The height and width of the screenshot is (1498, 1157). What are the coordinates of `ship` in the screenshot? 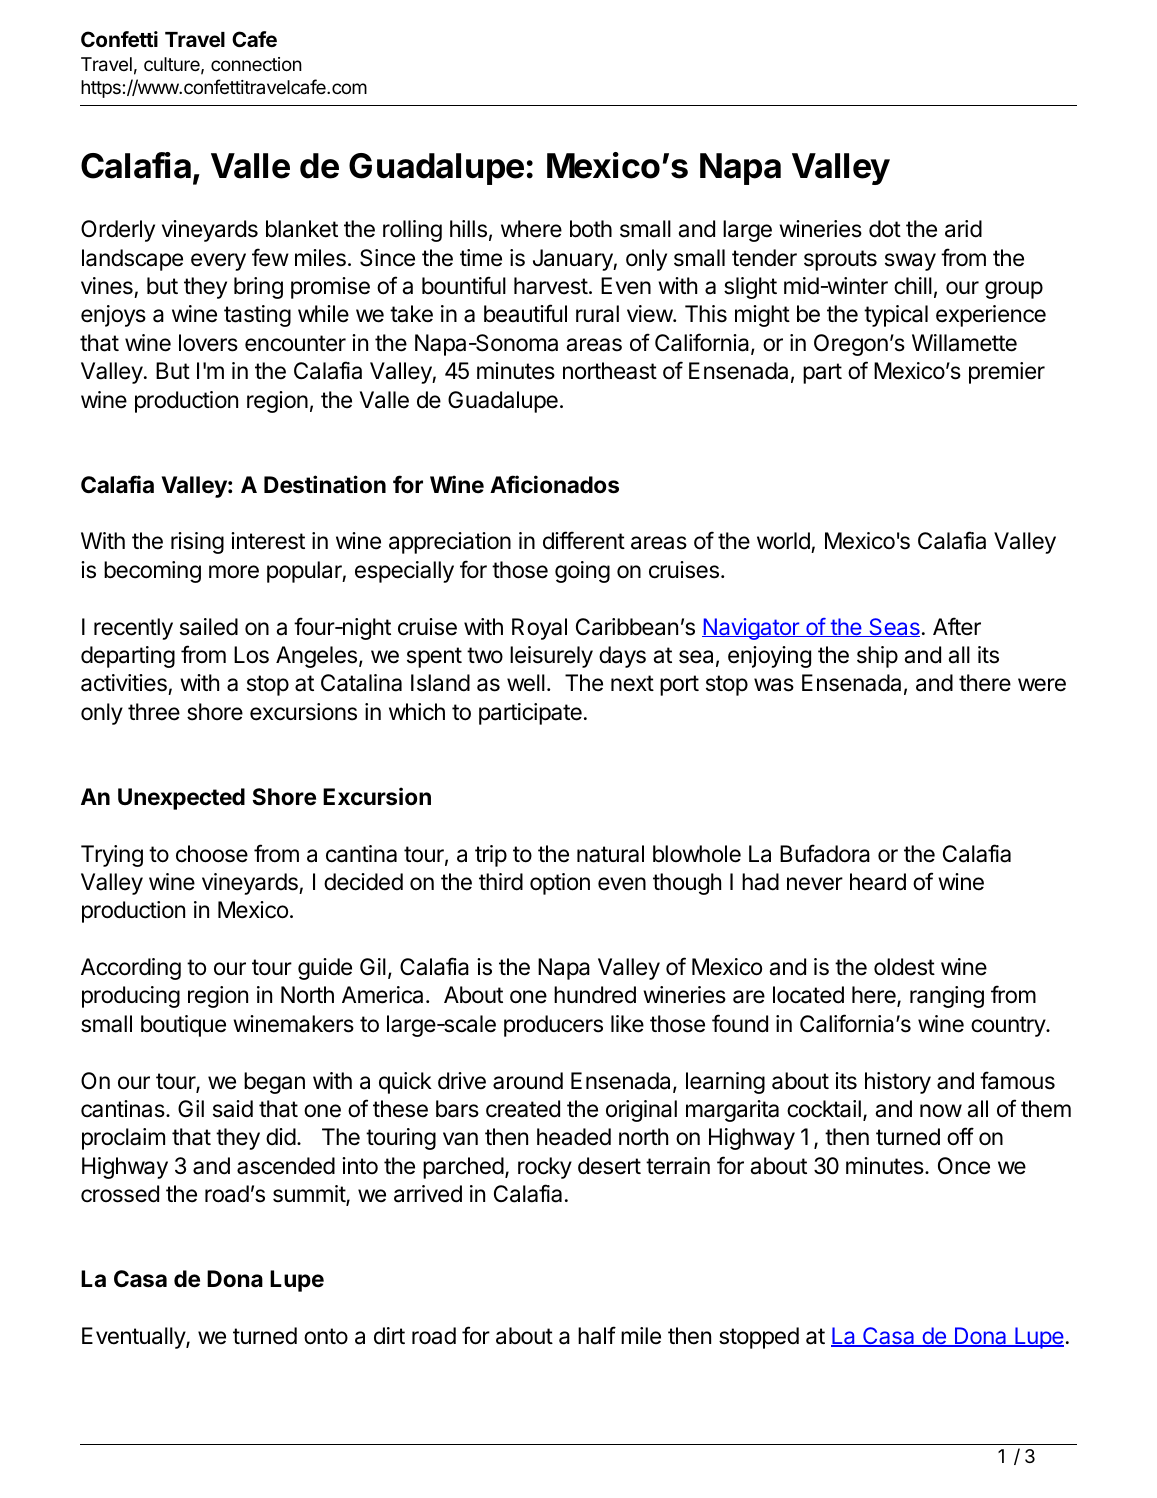 It's located at (877, 657).
